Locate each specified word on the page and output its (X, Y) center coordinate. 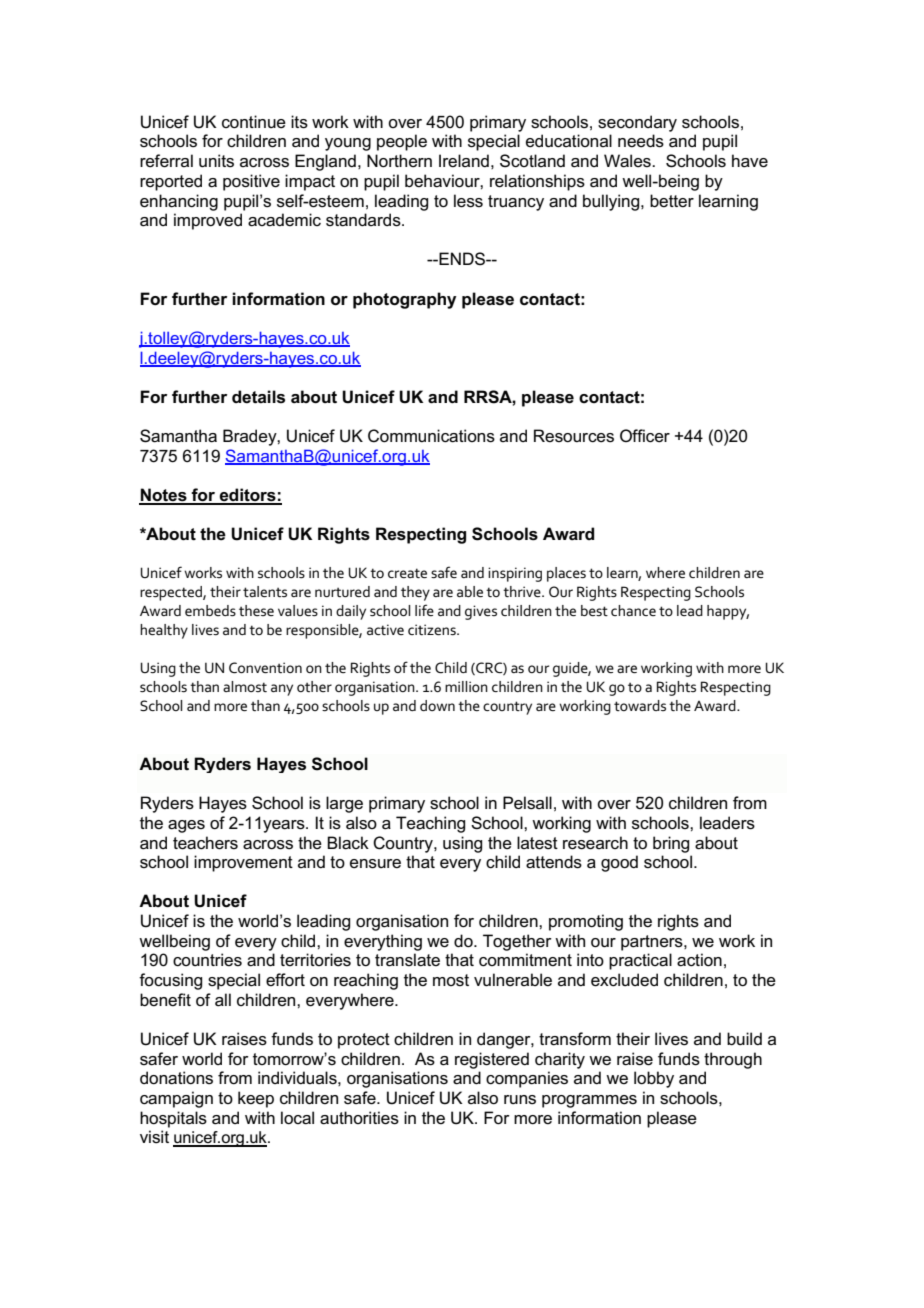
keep (256, 1099)
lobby (654, 1079)
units (216, 161)
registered (492, 1060)
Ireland (464, 160)
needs (641, 141)
